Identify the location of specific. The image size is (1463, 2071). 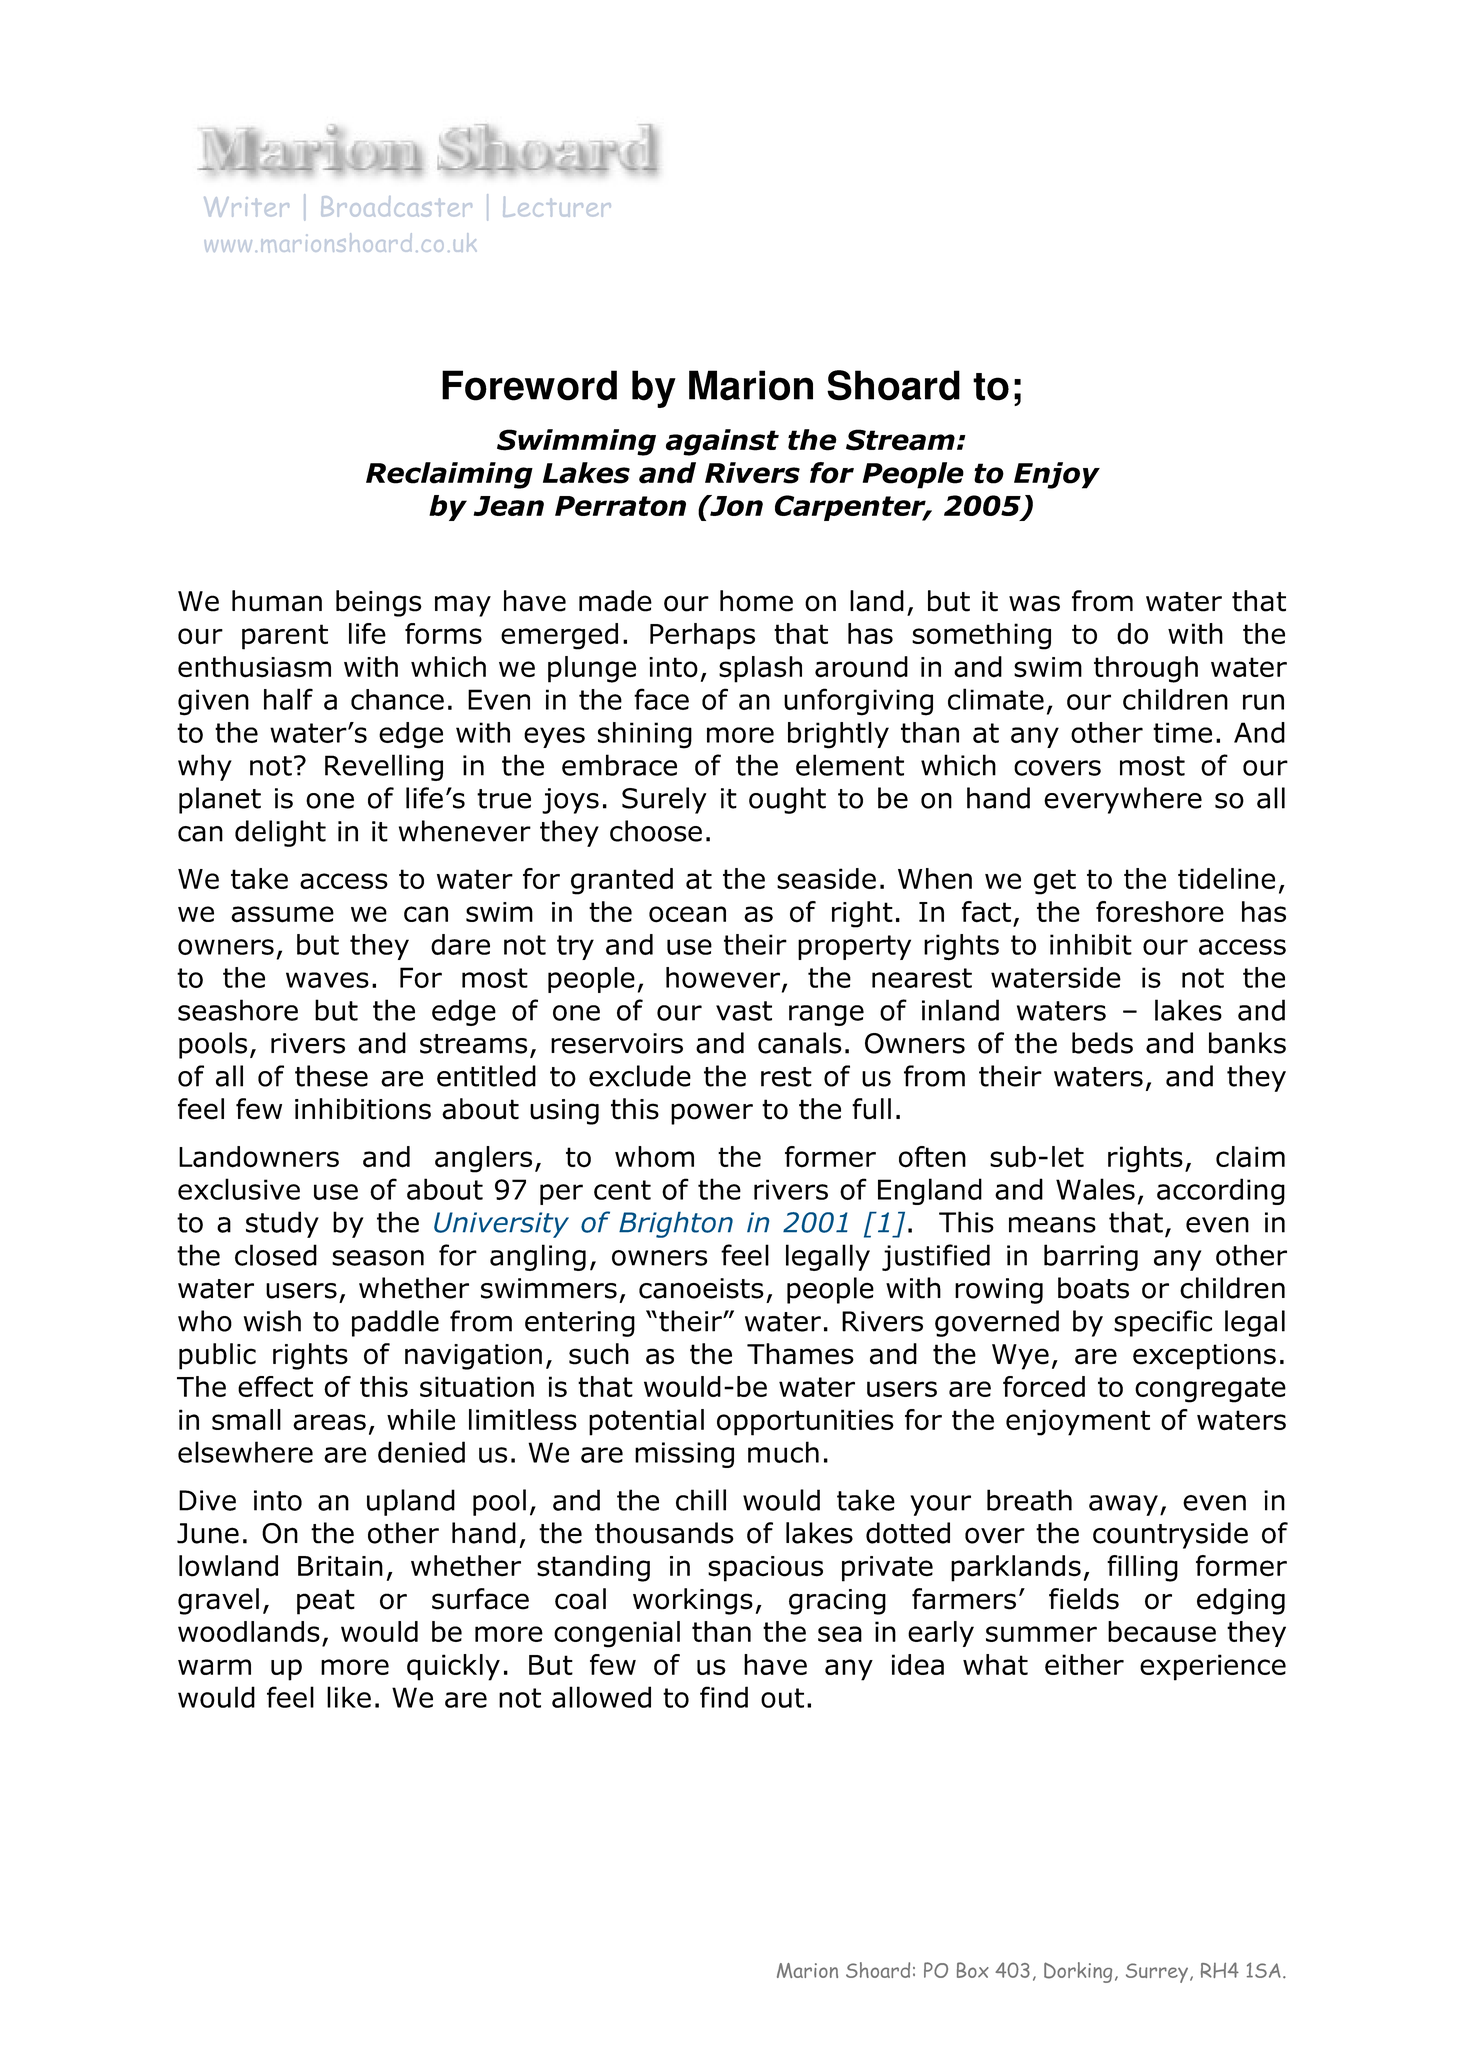
(1163, 1323).
